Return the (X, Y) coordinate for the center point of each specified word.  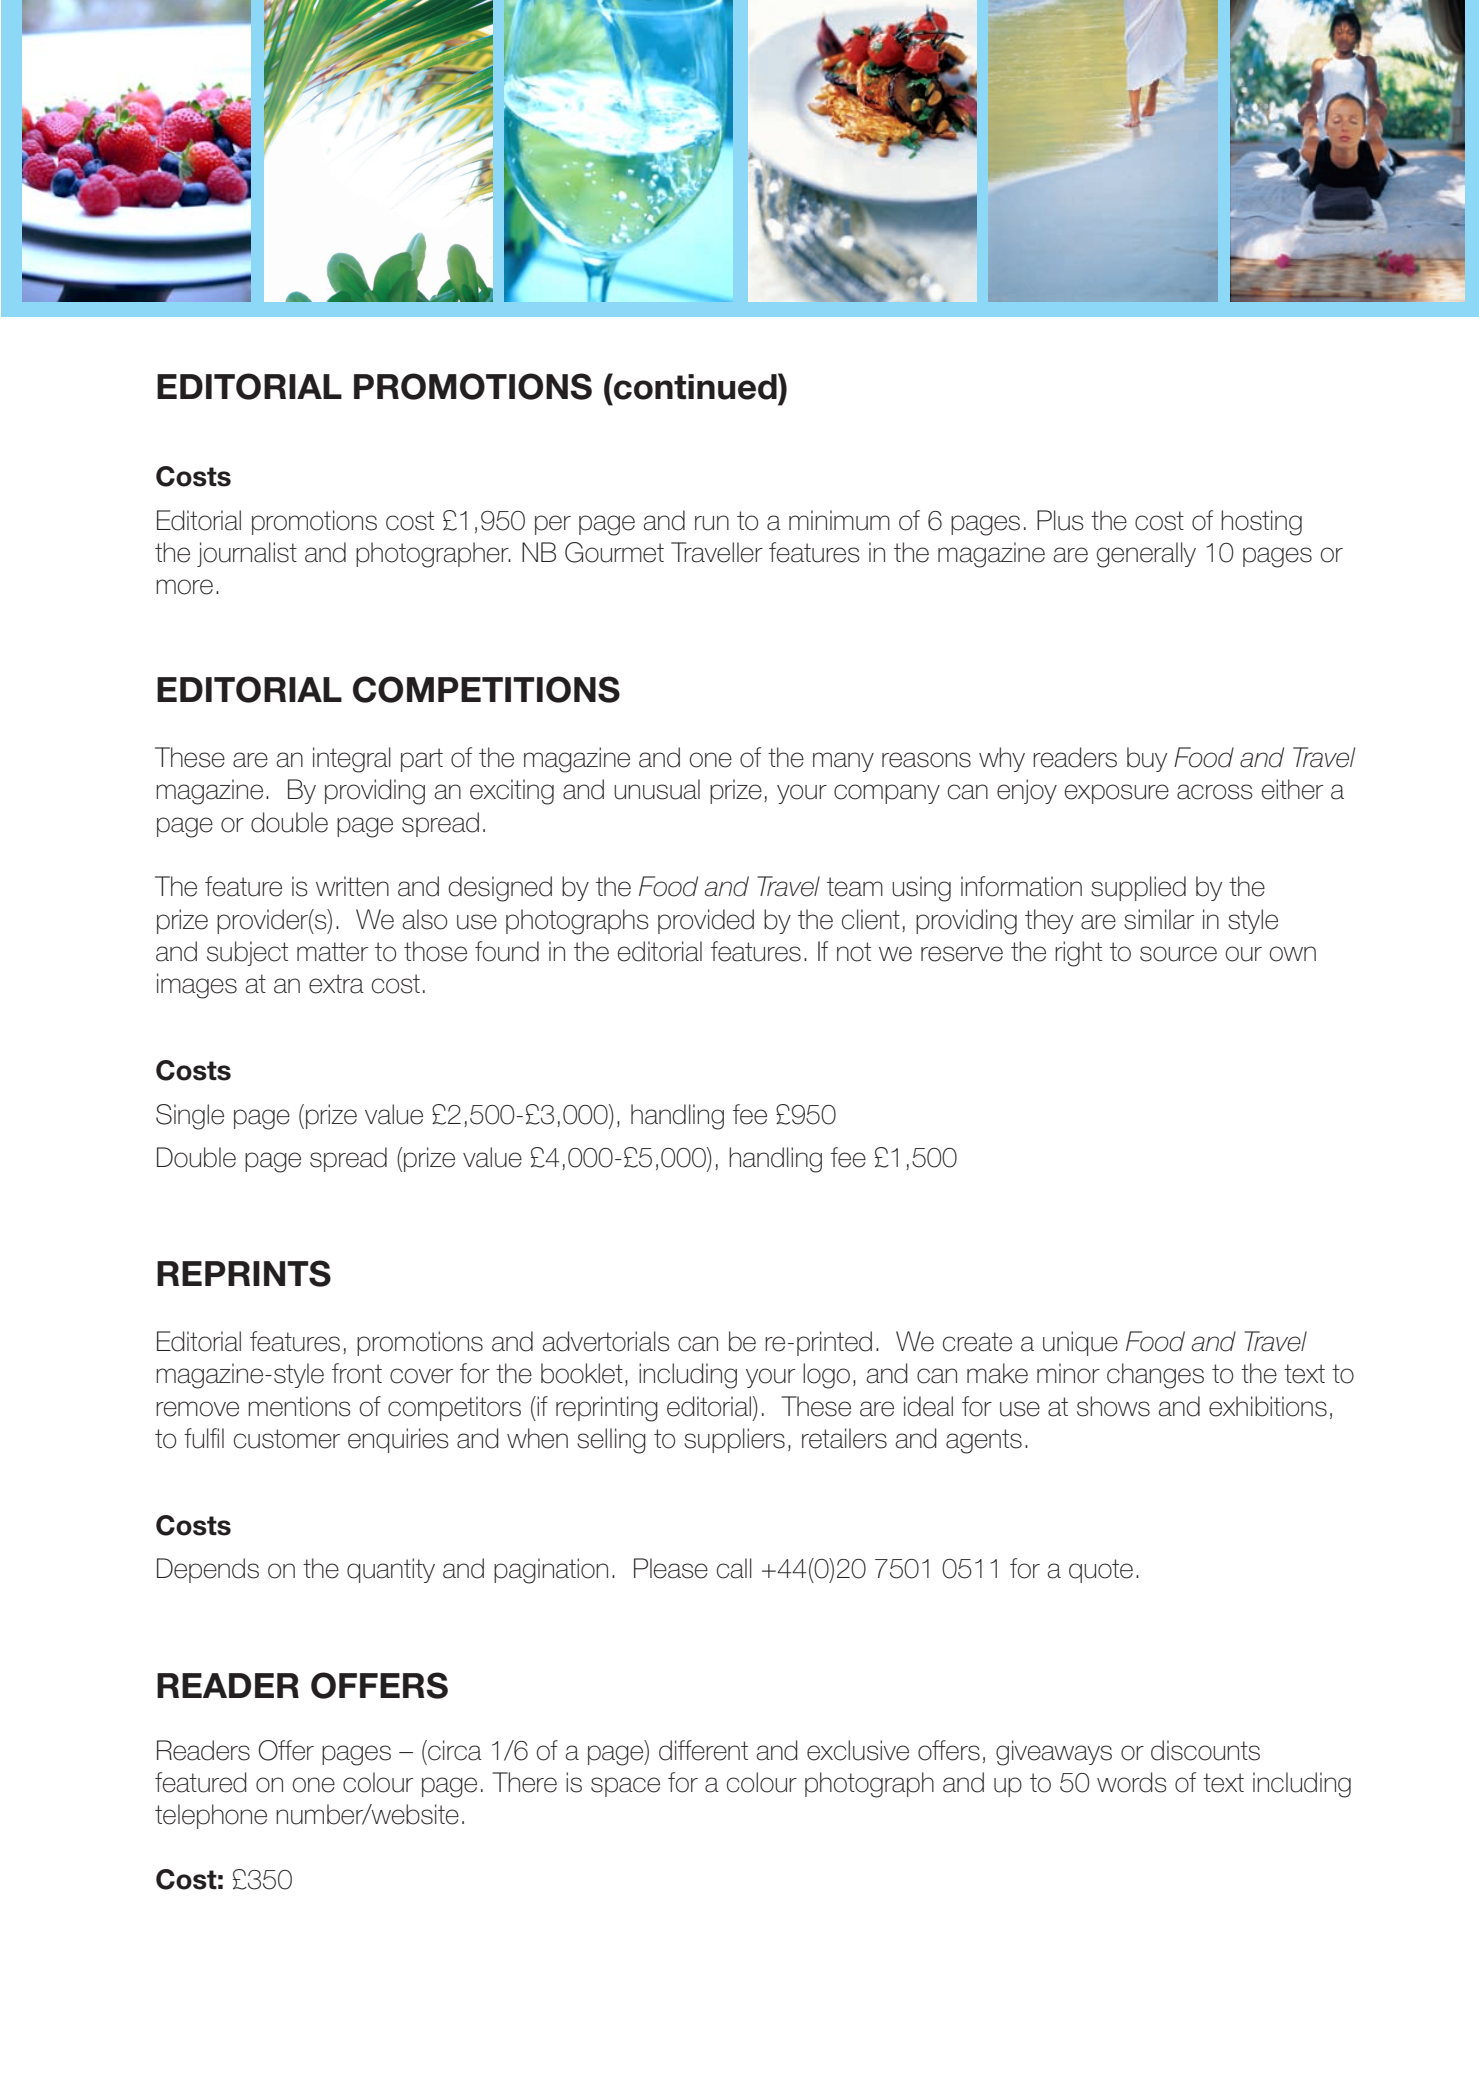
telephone (211, 1816)
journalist (247, 554)
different (703, 1750)
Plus (1060, 520)
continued (695, 386)
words (1132, 1782)
